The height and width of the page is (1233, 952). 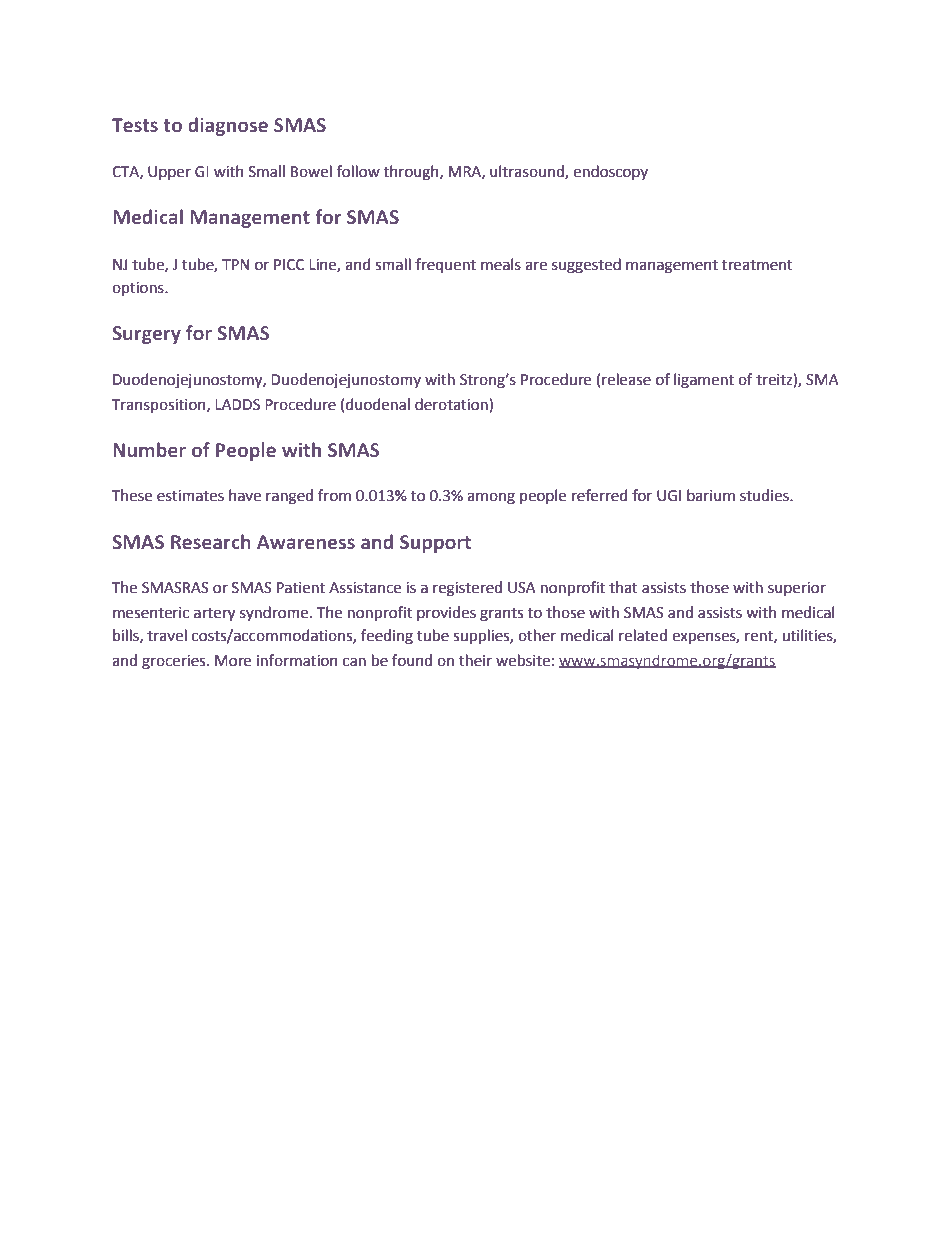 I want to click on ultrasound, so click(x=528, y=172).
